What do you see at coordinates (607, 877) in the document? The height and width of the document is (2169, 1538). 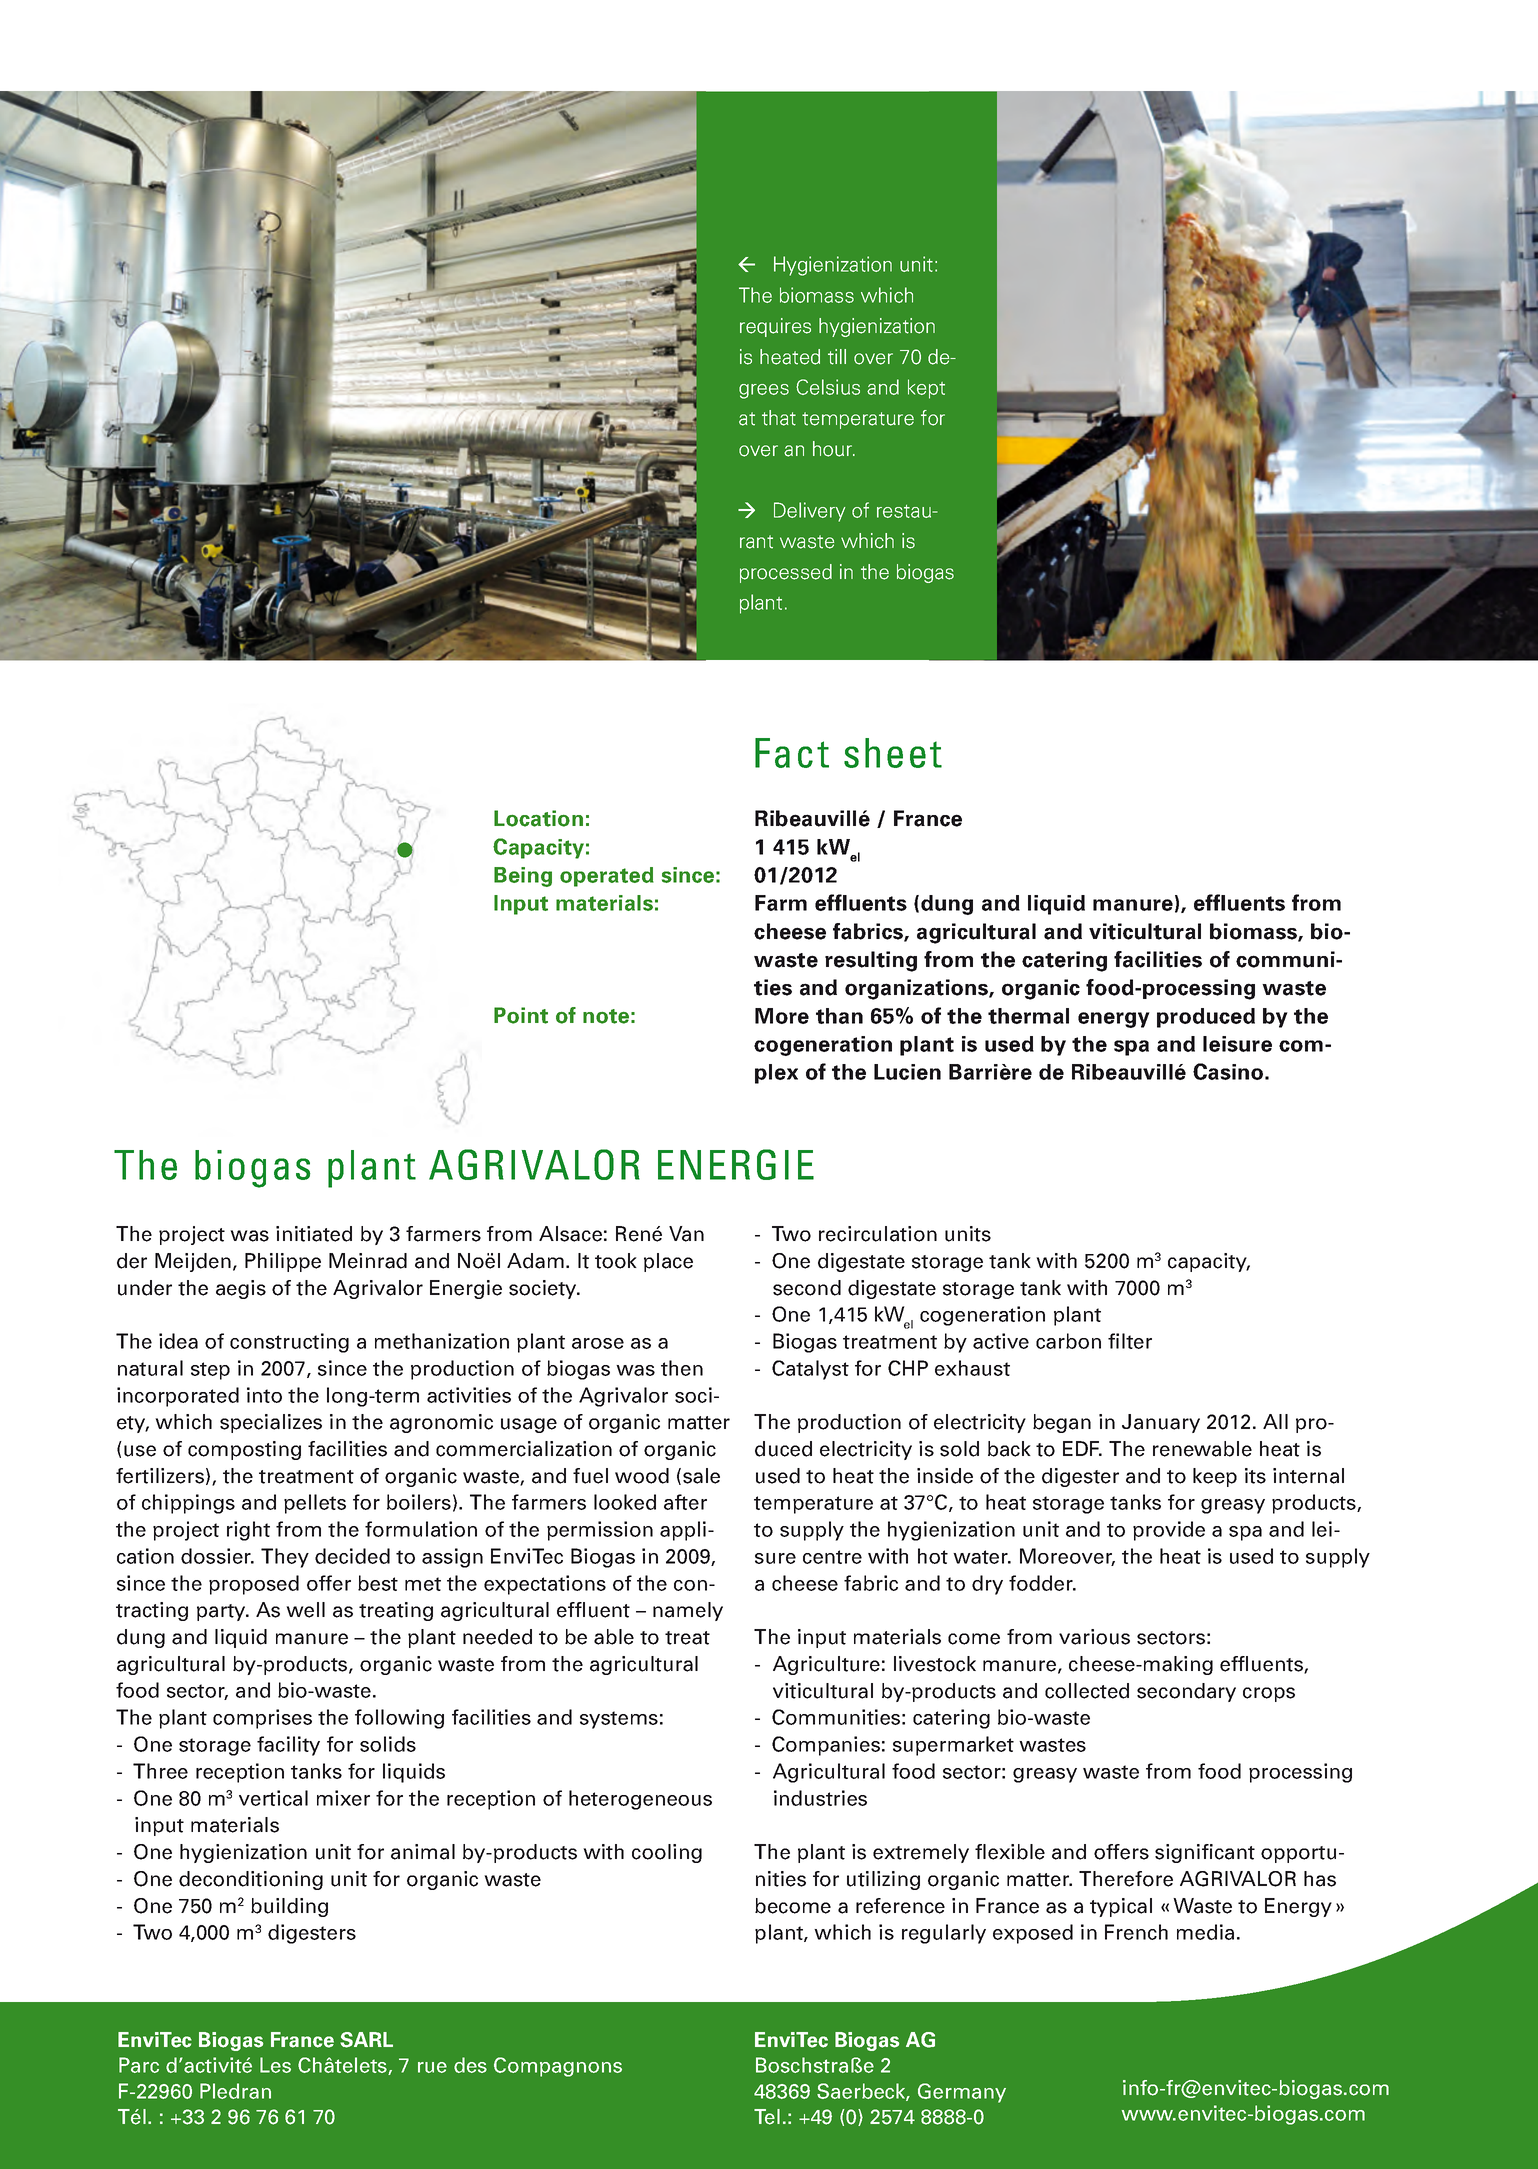 I see `operated` at bounding box center [607, 877].
